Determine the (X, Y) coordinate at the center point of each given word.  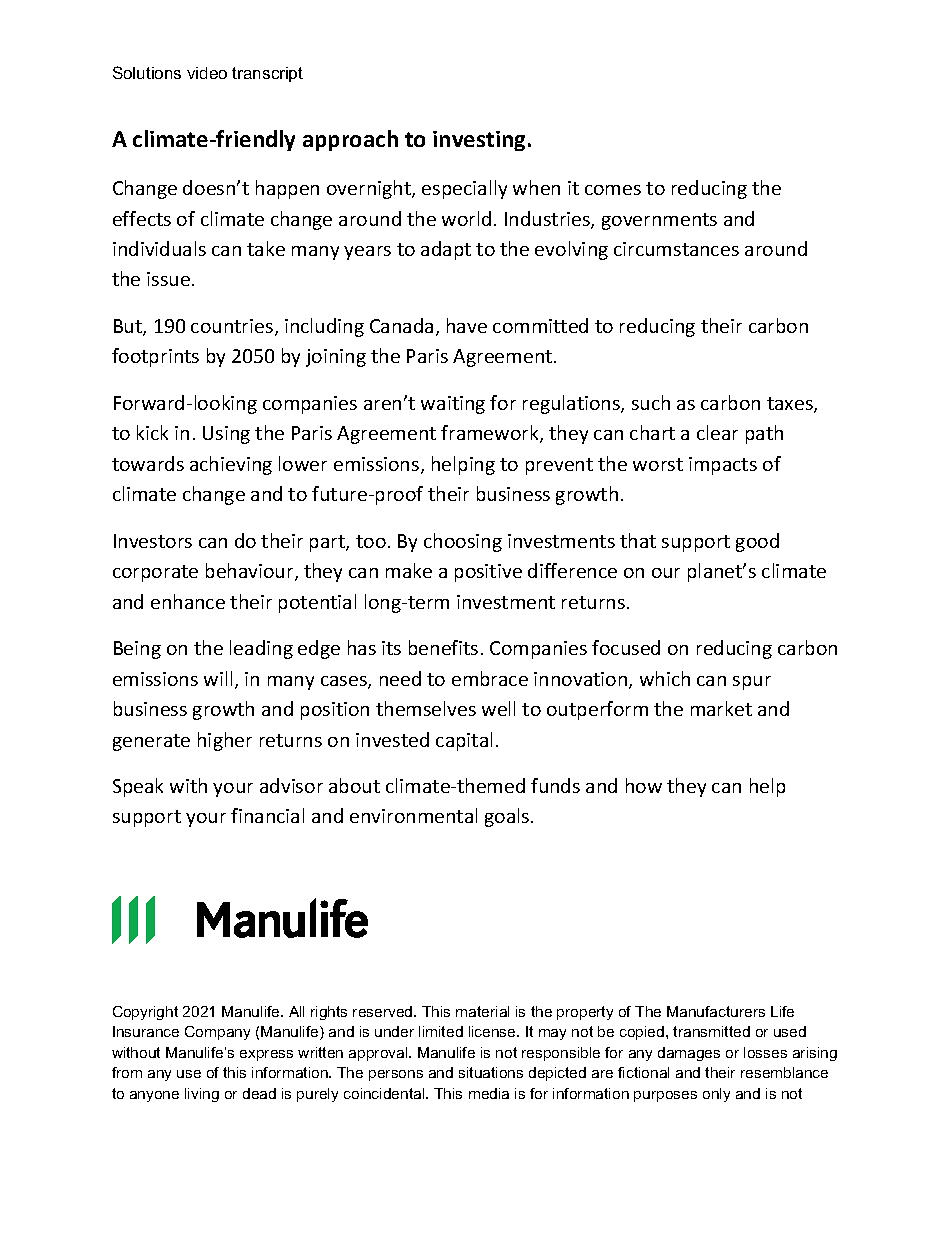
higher (225, 741)
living (202, 1095)
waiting (453, 405)
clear (717, 432)
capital (464, 741)
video (207, 73)
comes (613, 190)
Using (226, 435)
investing (479, 141)
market (721, 708)
